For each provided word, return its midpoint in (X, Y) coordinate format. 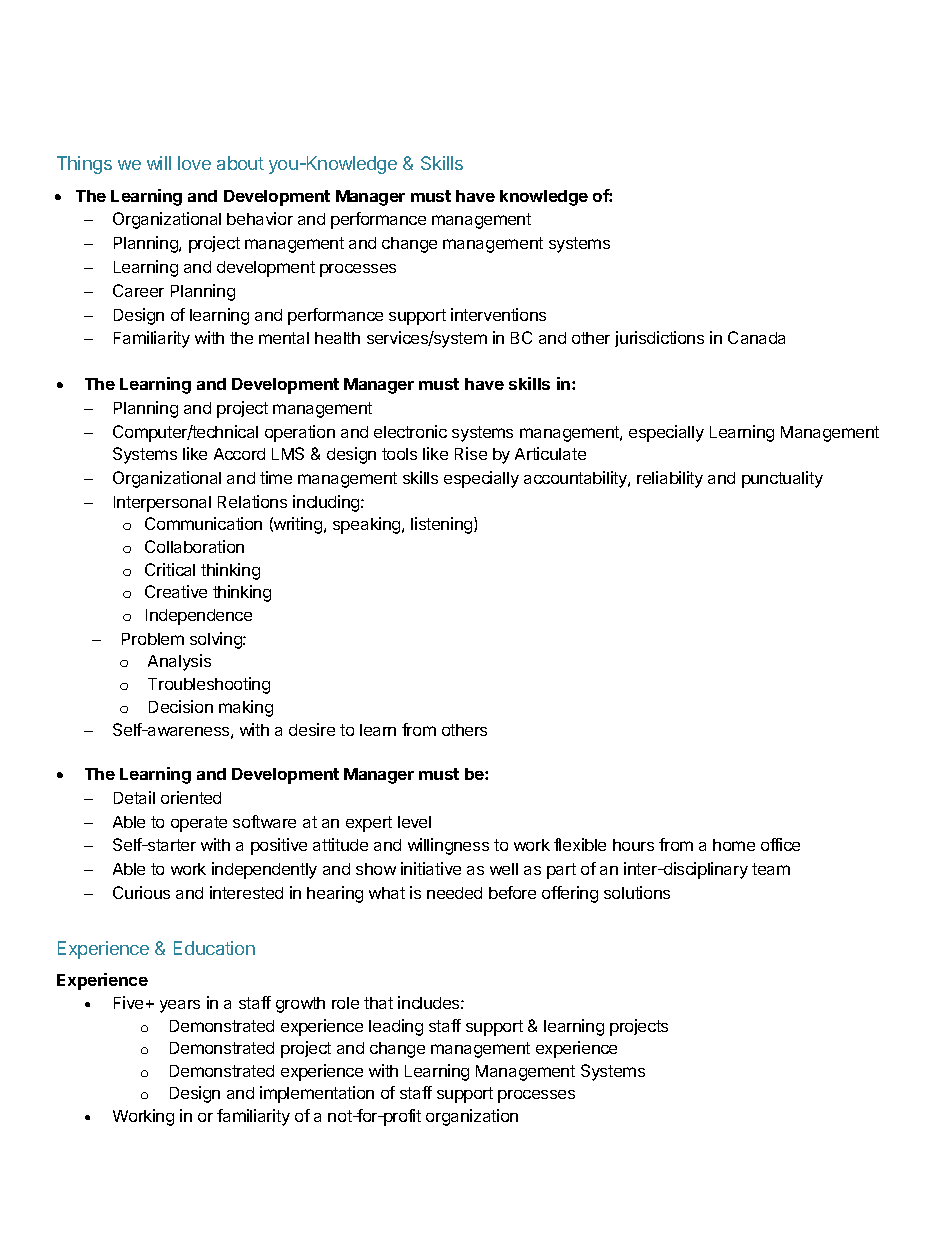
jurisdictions (659, 339)
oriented (191, 797)
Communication (203, 523)
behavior (260, 218)
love (194, 163)
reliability (670, 479)
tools (399, 454)
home (734, 845)
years (180, 1006)
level (414, 822)
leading (396, 1027)
